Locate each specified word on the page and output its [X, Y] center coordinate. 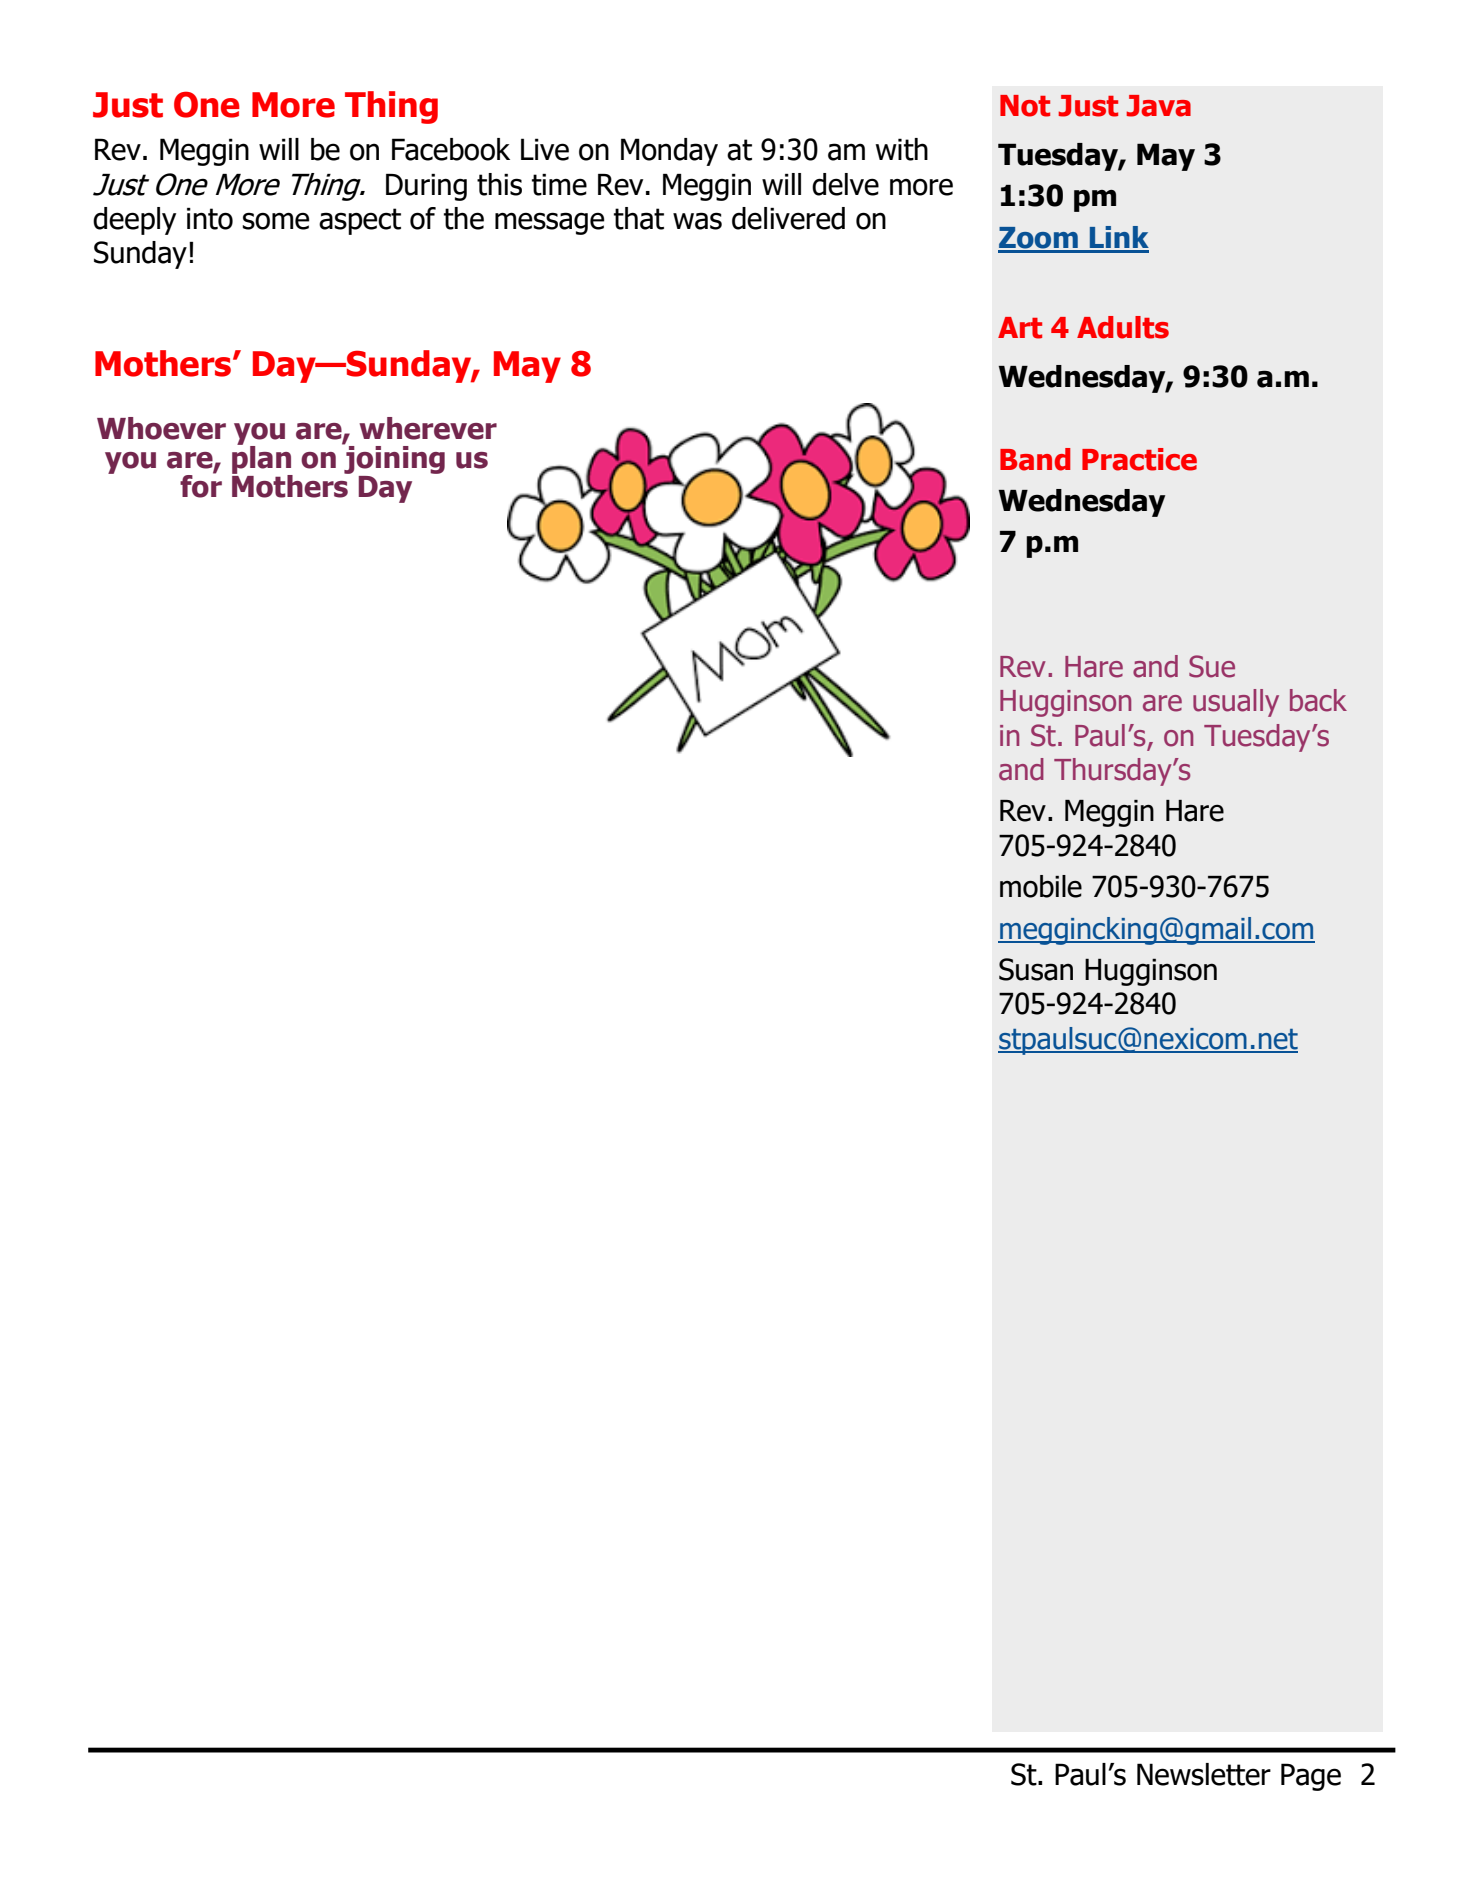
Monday [669, 152]
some [276, 221]
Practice [1139, 459]
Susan [1036, 969]
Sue [1212, 666]
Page [1311, 1777]
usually [1236, 703]
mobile [1041, 886]
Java [1158, 106]
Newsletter [1204, 1774]
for [201, 485]
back [1318, 700]
